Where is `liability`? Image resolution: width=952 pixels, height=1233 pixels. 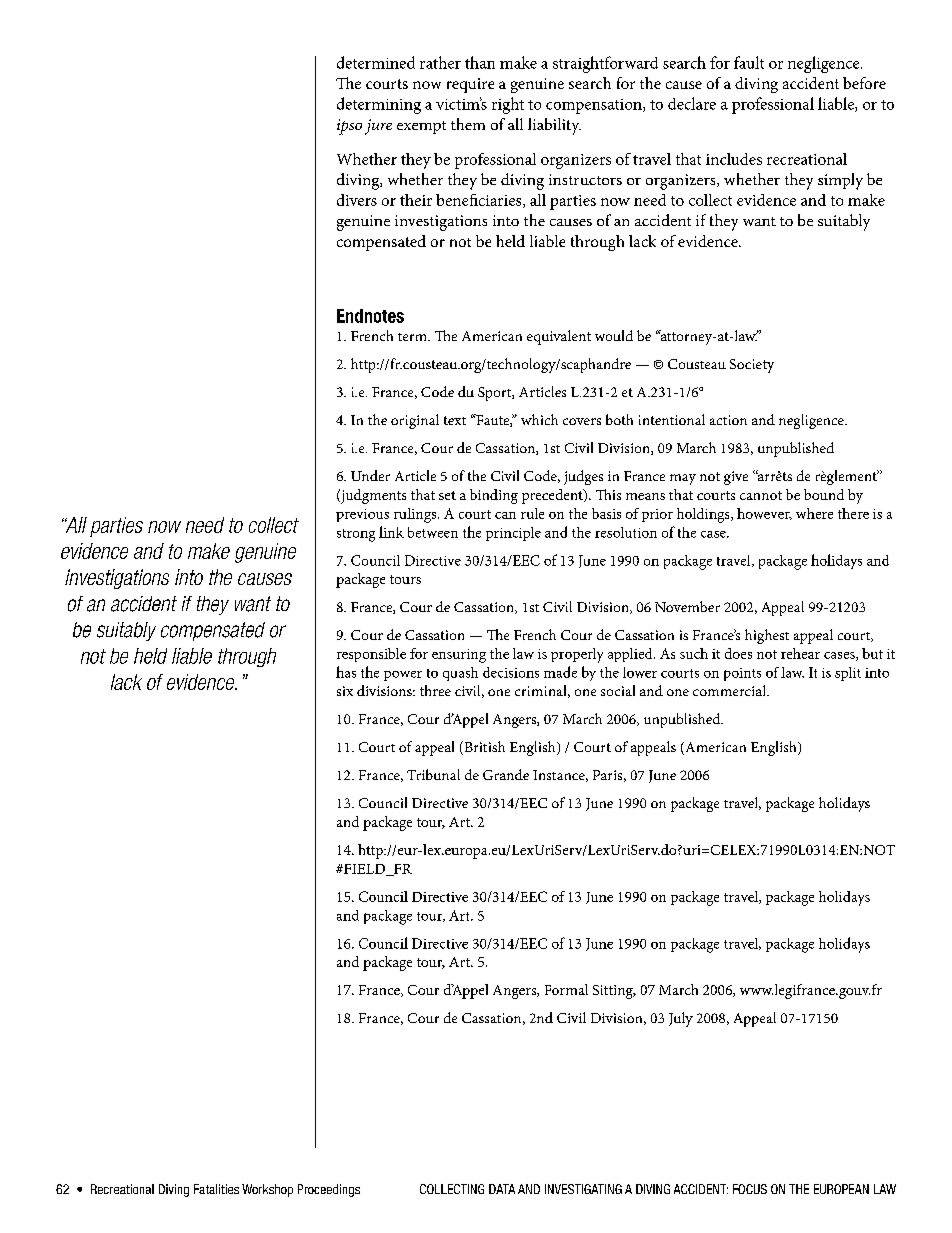 liability is located at coordinates (554, 126).
